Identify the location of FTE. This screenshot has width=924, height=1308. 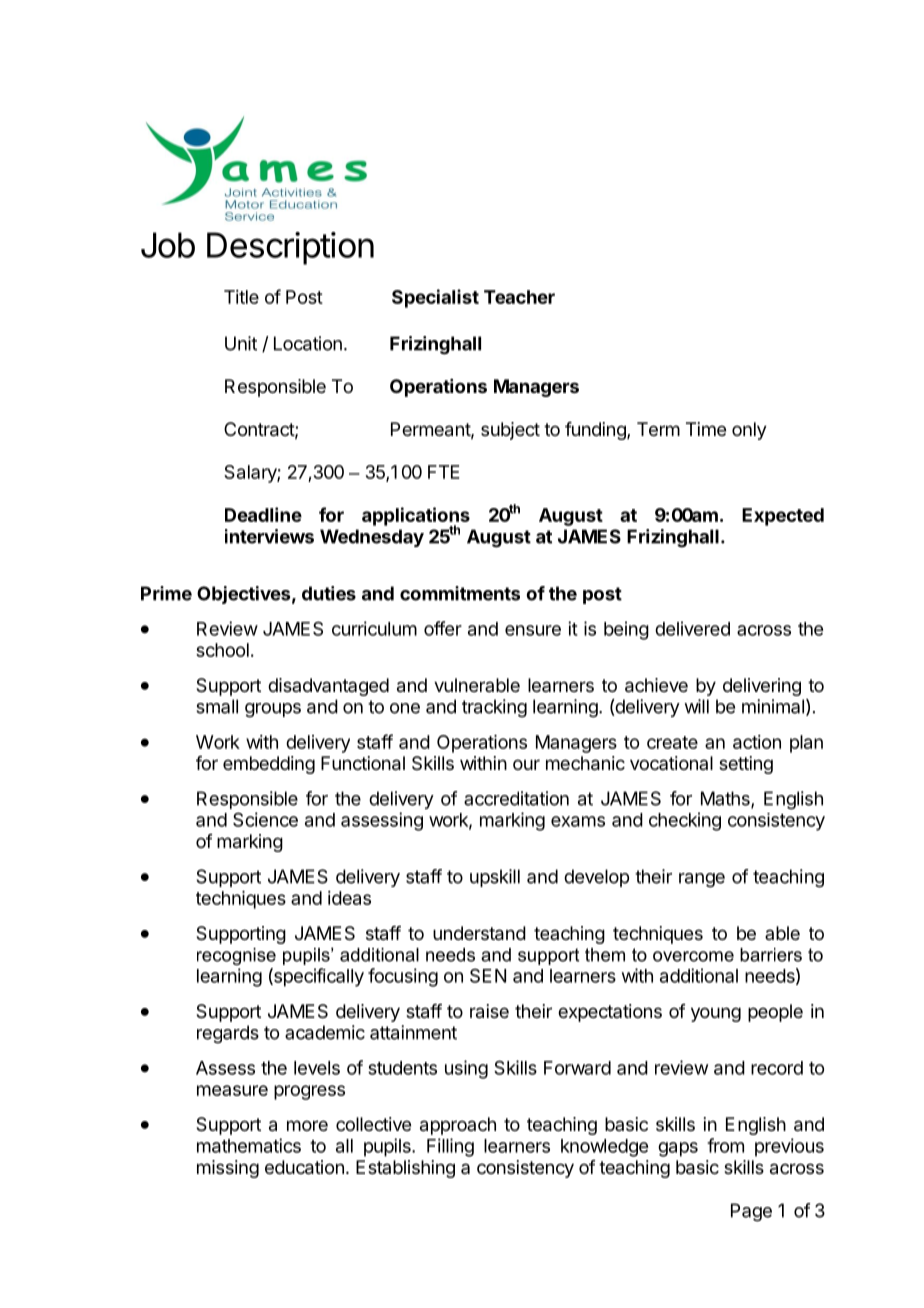
(443, 472).
